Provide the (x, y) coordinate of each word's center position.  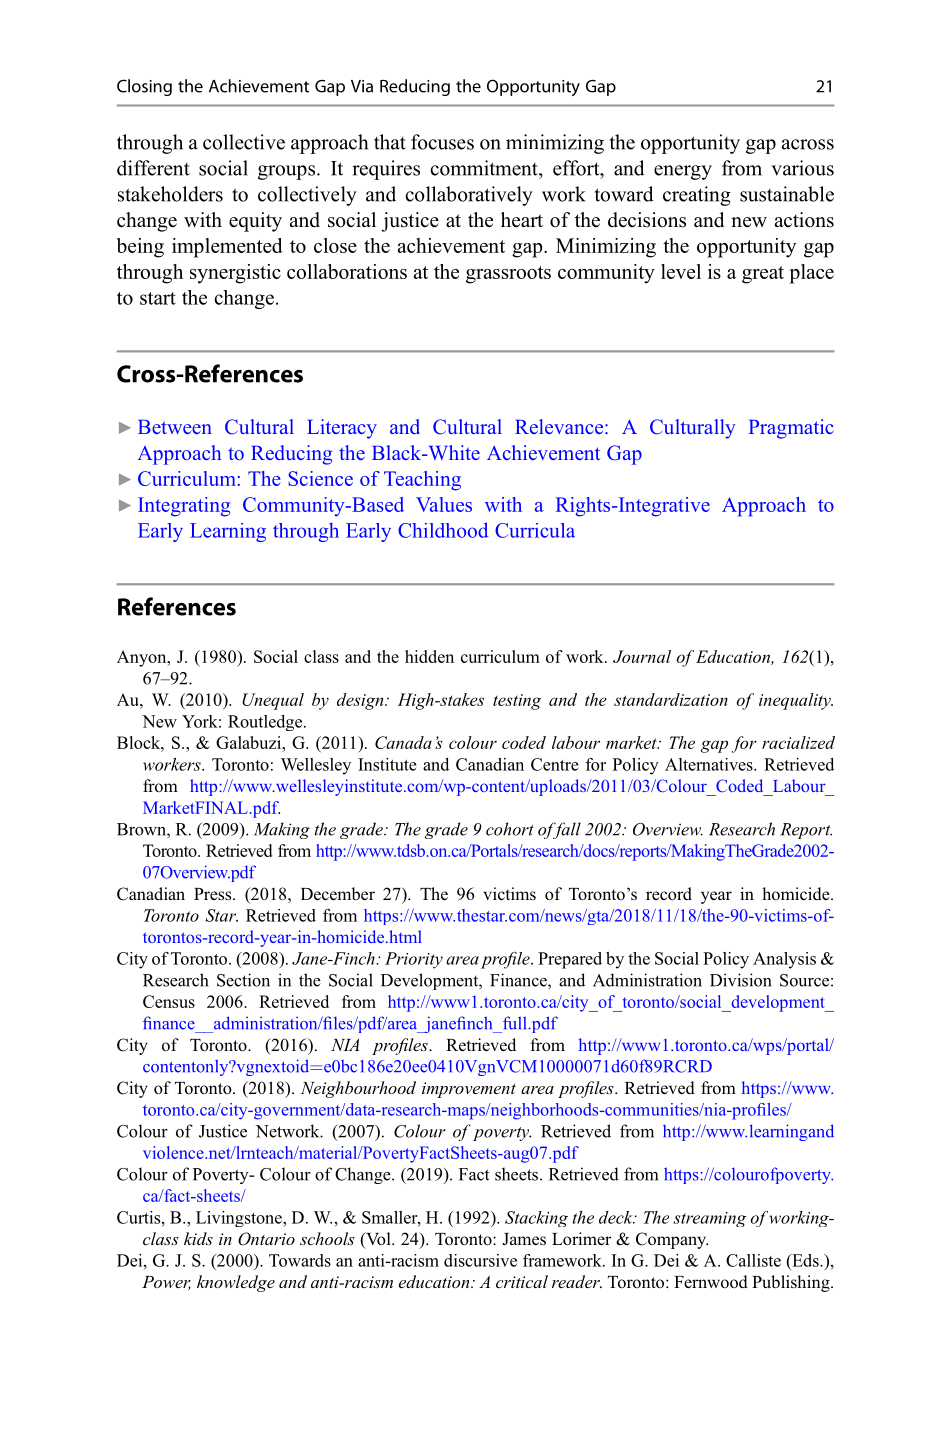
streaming (709, 1219)
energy (683, 172)
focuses (442, 142)
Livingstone (240, 1219)
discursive (480, 1260)
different (153, 168)
